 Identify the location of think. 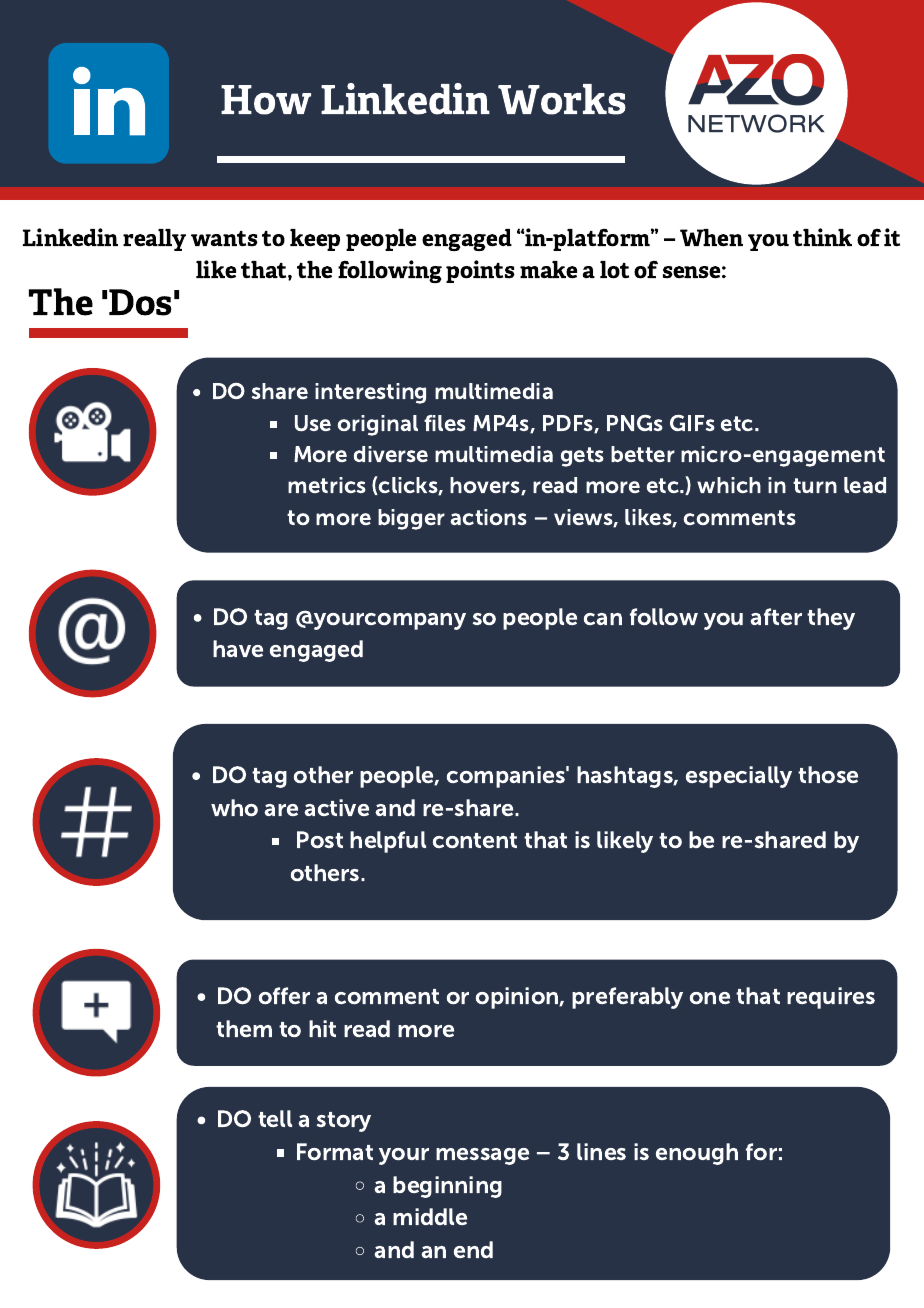
(822, 237).
